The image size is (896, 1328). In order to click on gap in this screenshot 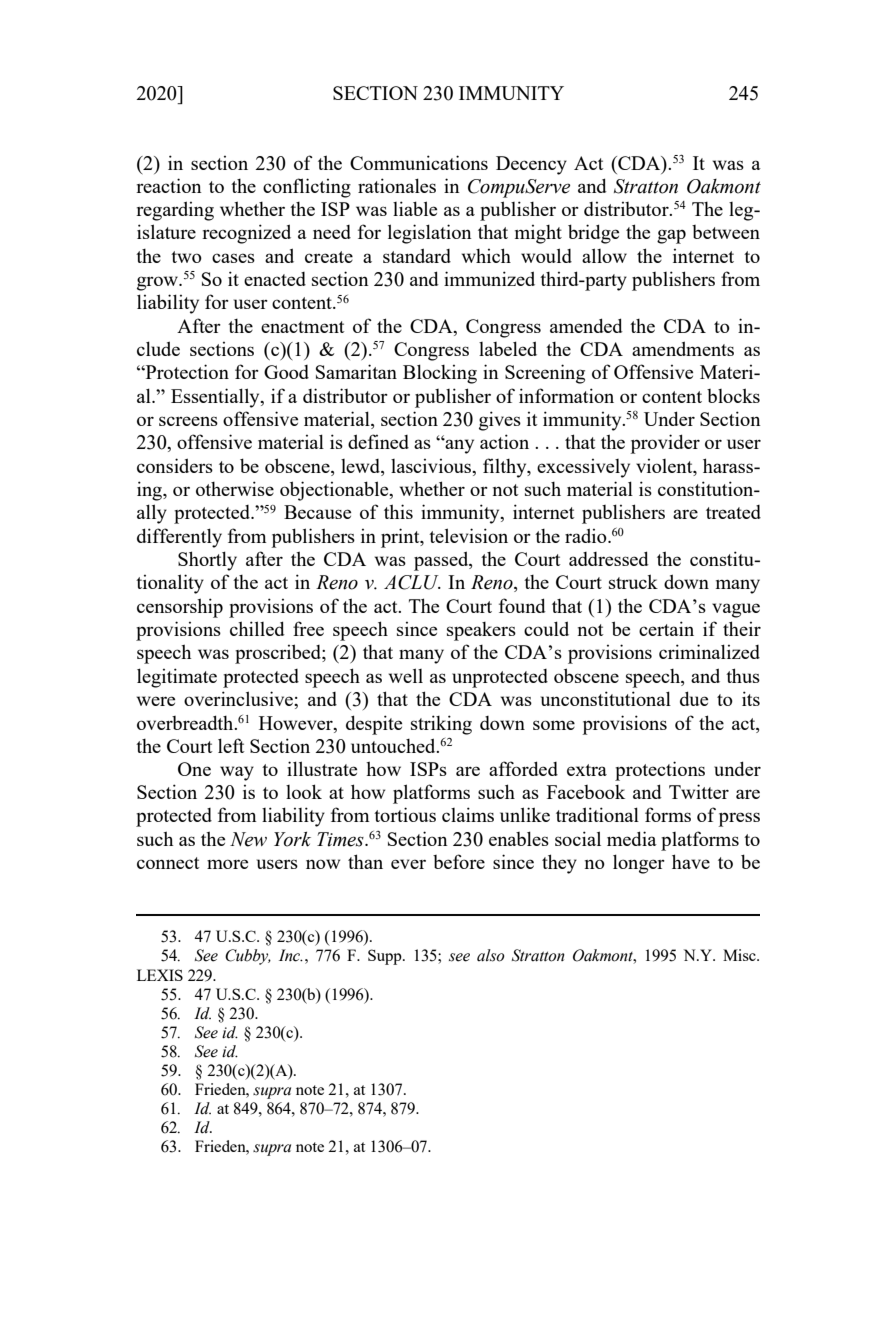, I will do `click(671, 236)`.
